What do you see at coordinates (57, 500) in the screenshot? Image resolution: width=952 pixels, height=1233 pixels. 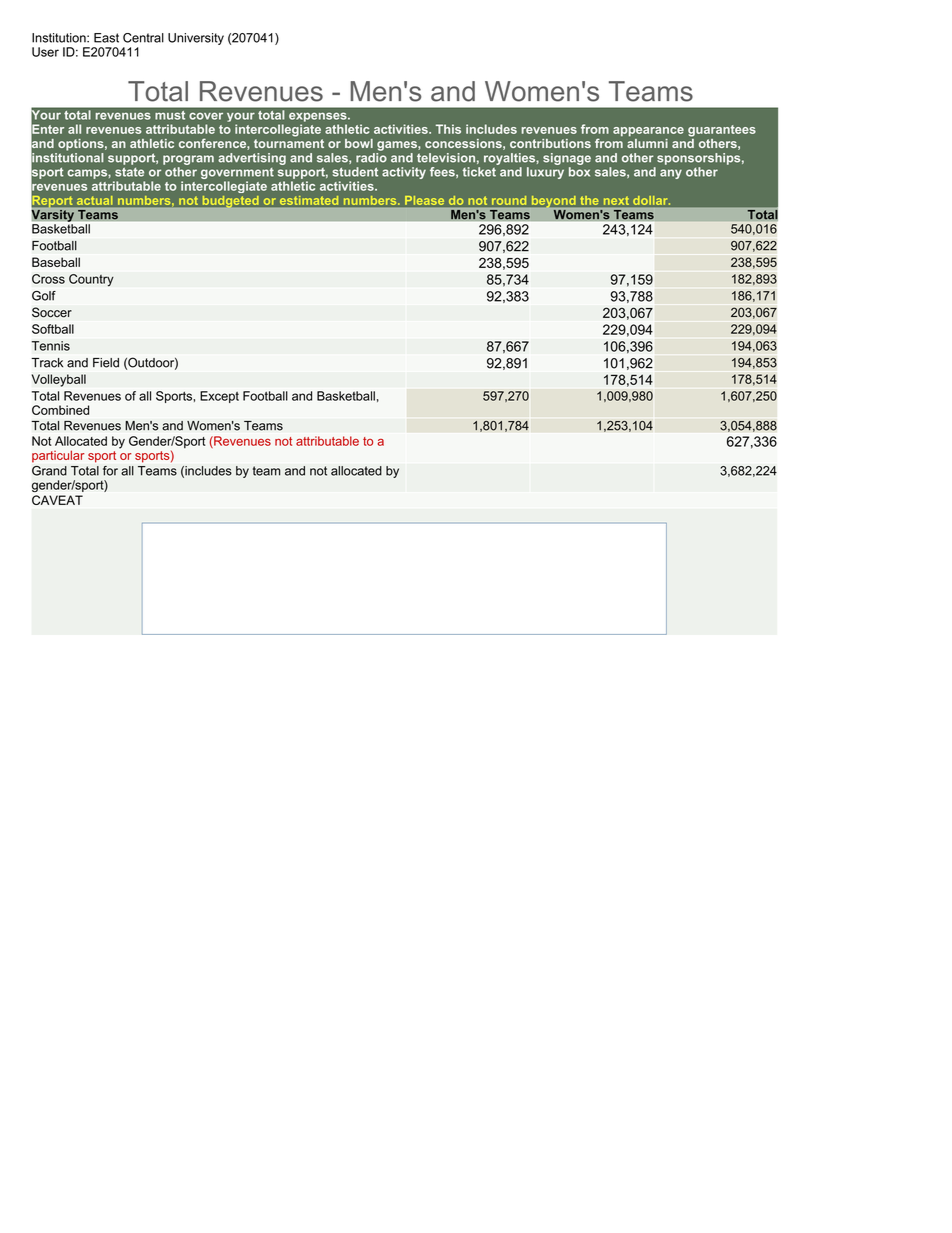 I see `CAVEAT` at bounding box center [57, 500].
